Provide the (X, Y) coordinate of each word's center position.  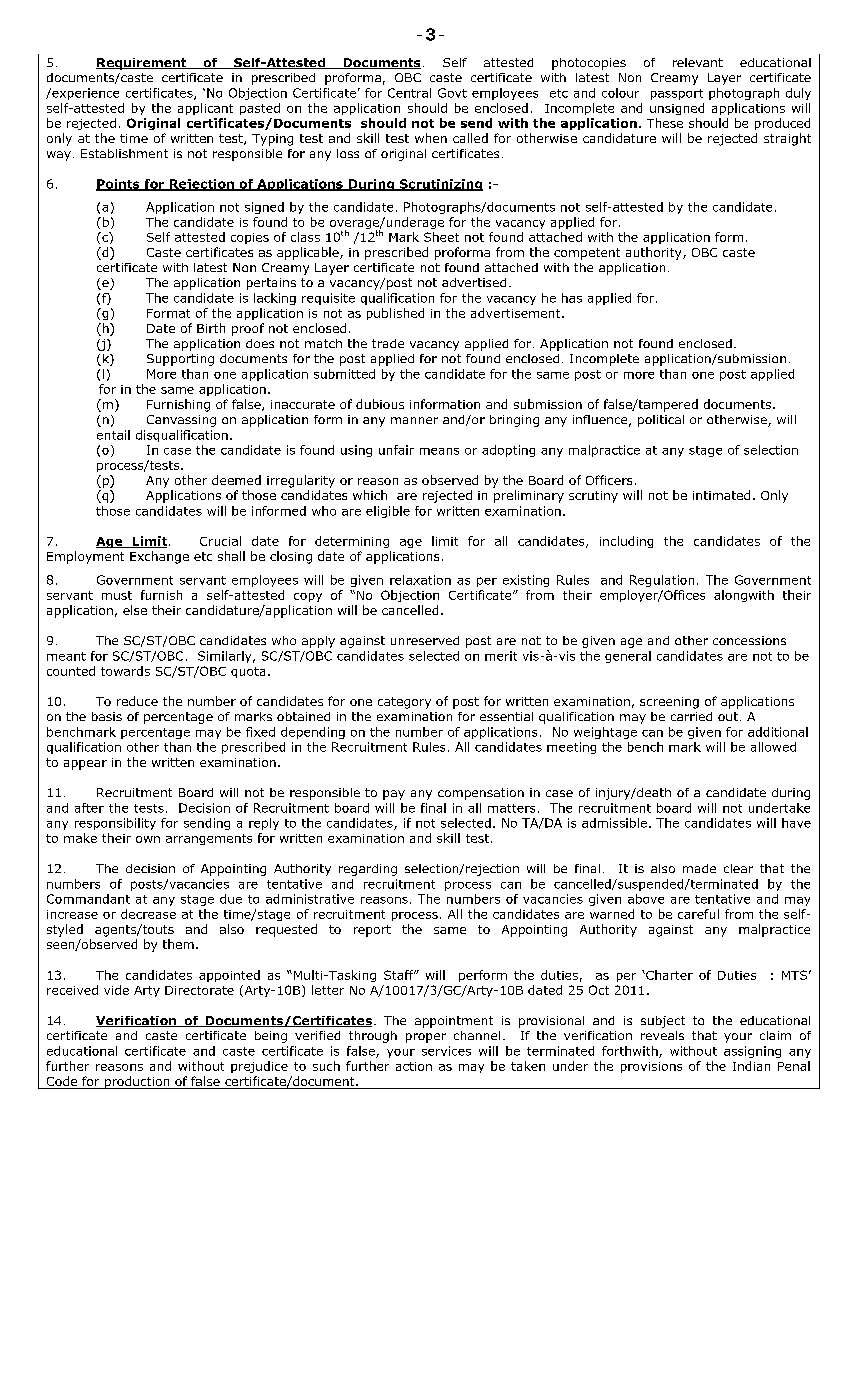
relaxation (420, 580)
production (137, 1082)
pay (394, 795)
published (395, 314)
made (699, 868)
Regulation (662, 581)
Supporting (180, 360)
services (446, 1051)
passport (677, 94)
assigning (752, 1052)
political (661, 421)
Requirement (142, 64)
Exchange (159, 557)
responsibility (115, 824)
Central (409, 93)
